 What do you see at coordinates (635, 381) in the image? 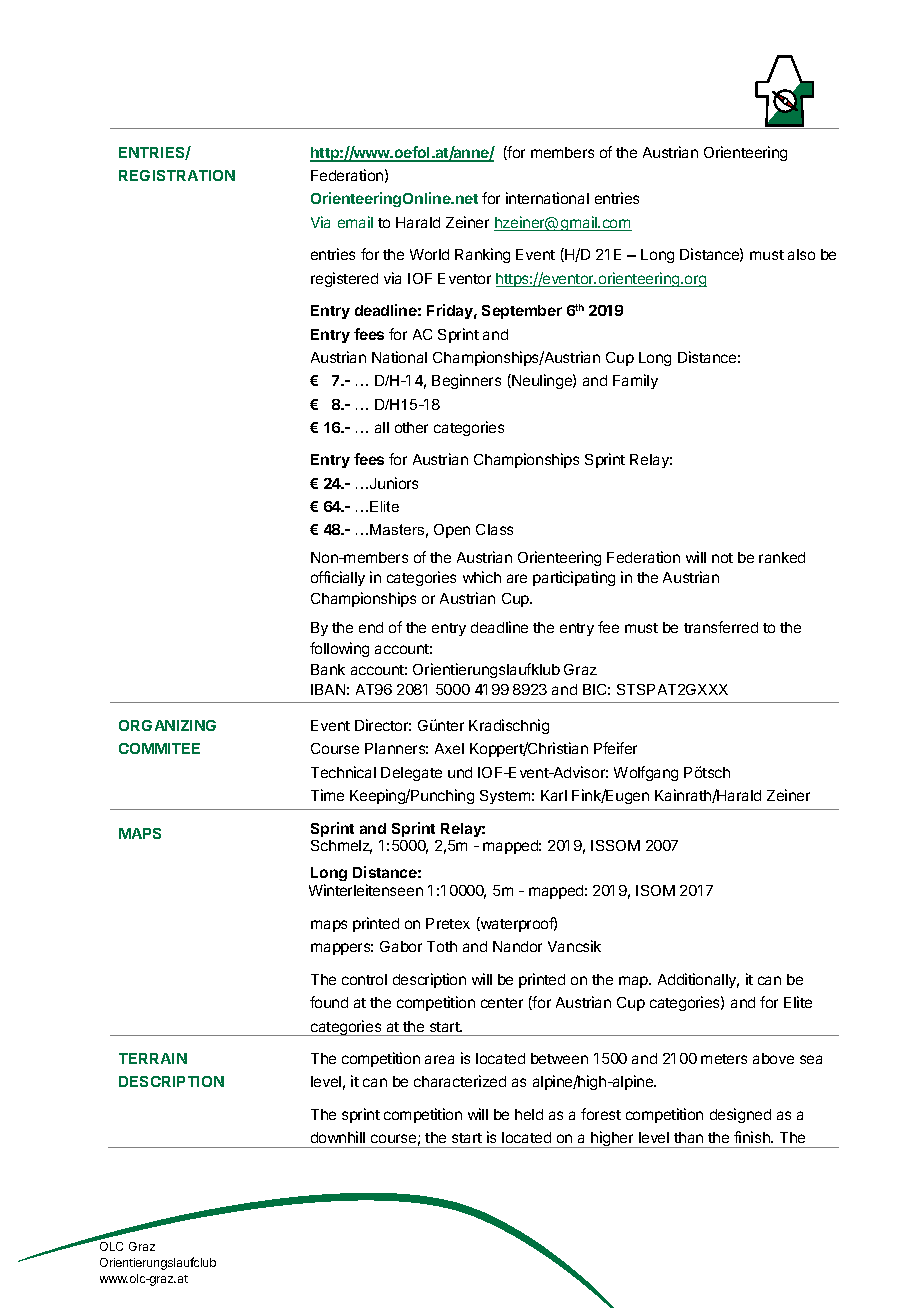
I see `Family` at bounding box center [635, 381].
